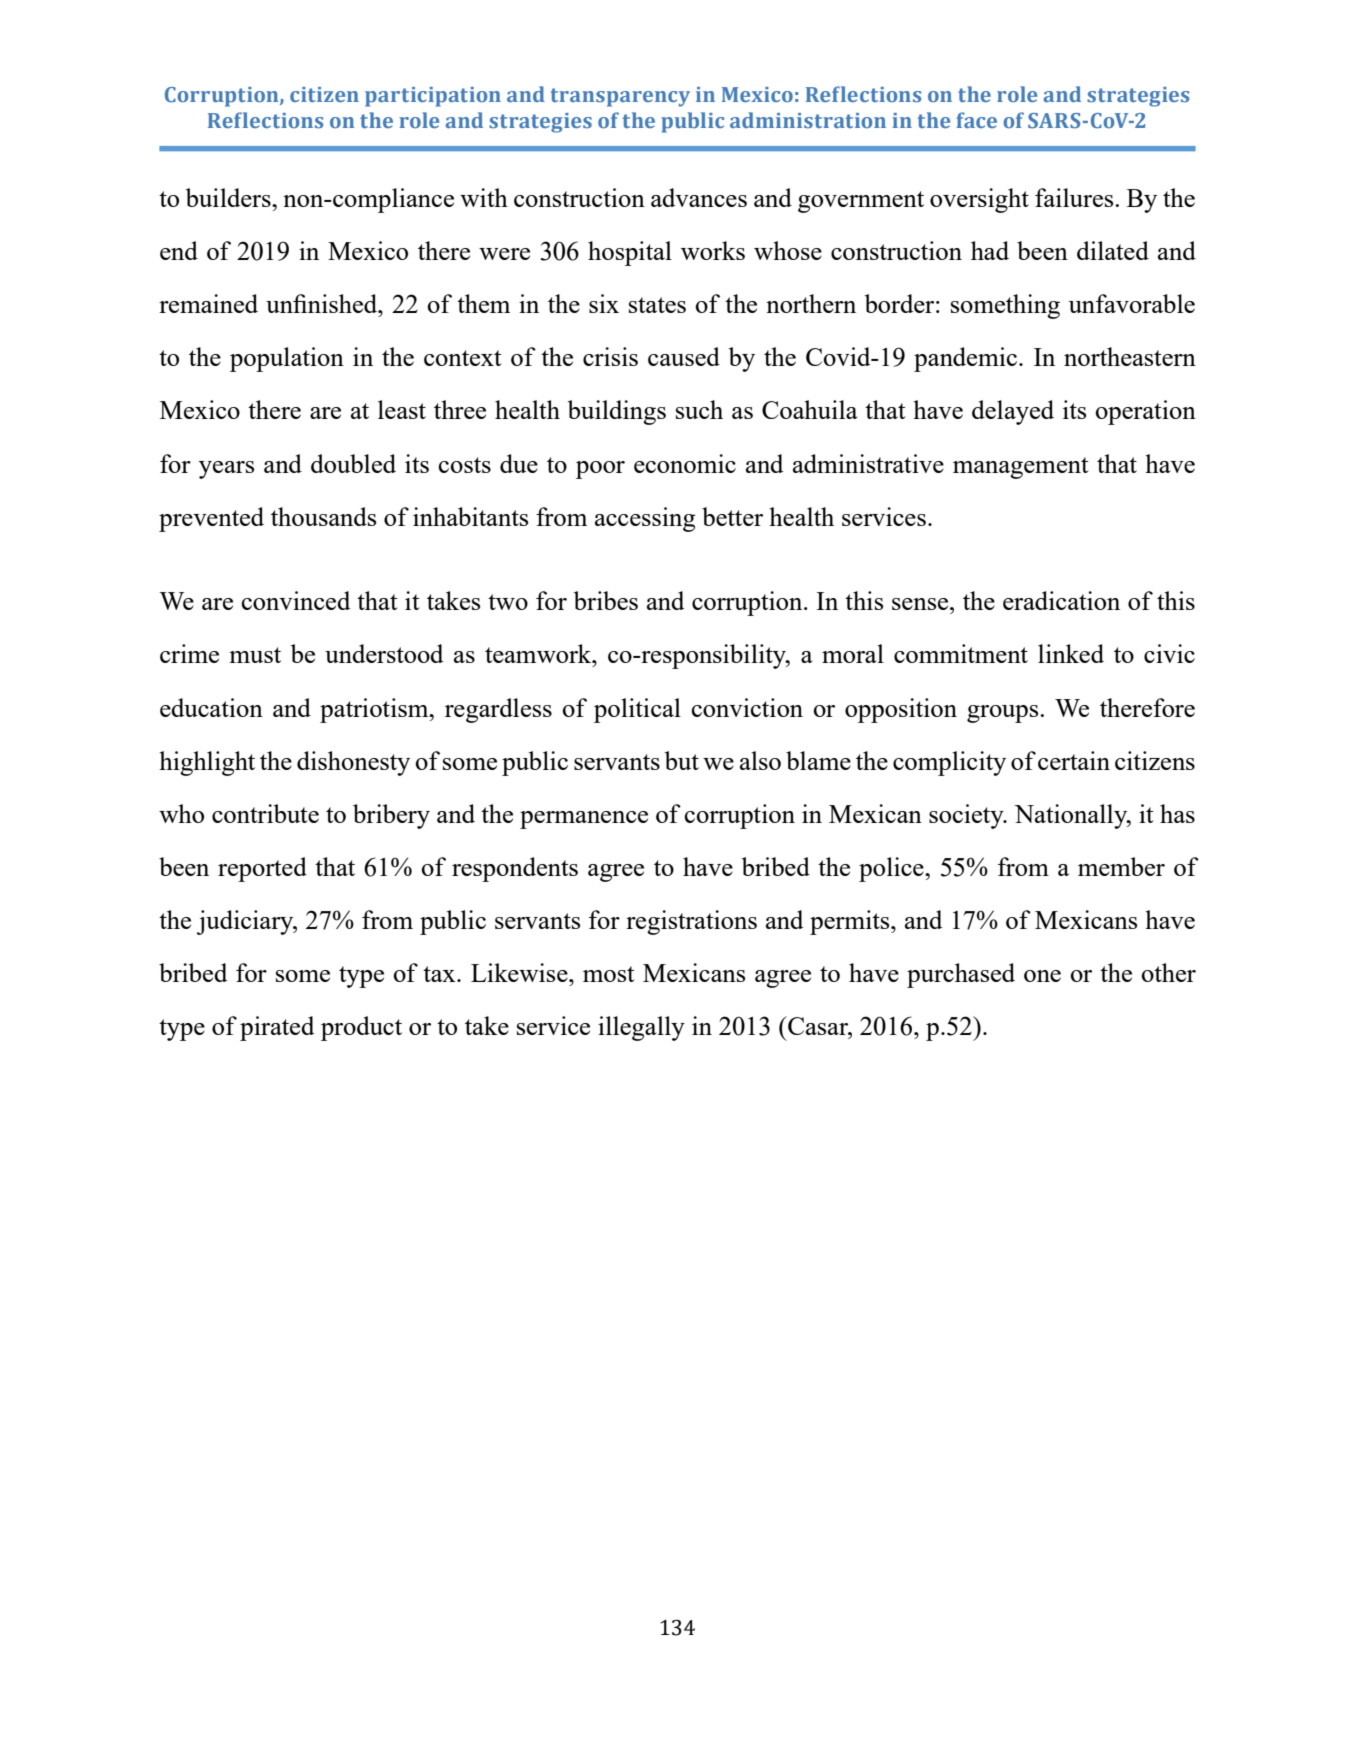 The image size is (1355, 1754). Describe the element at coordinates (1013, 412) in the page. I see `delayed` at that location.
